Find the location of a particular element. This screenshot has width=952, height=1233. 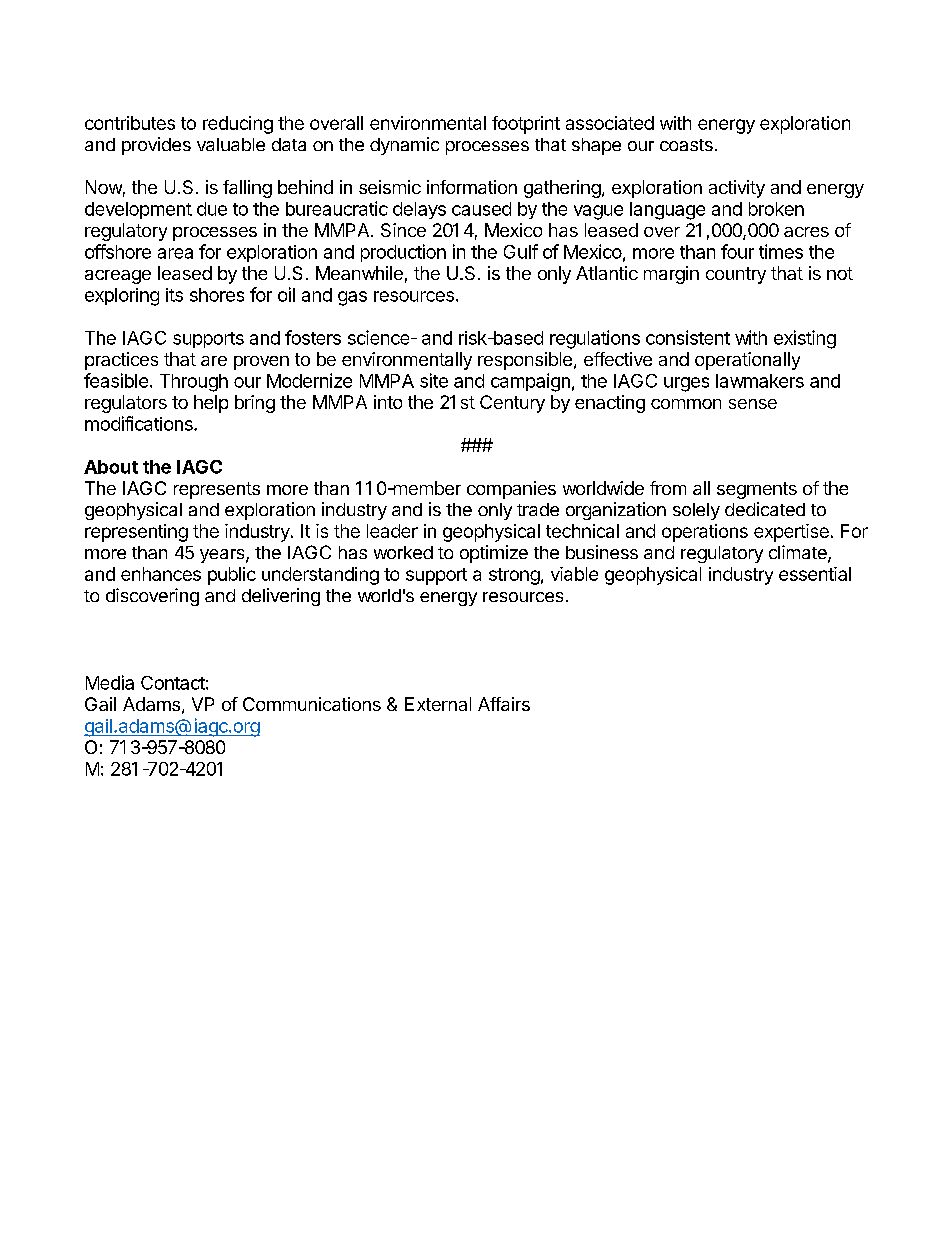

Century is located at coordinates (512, 404).
